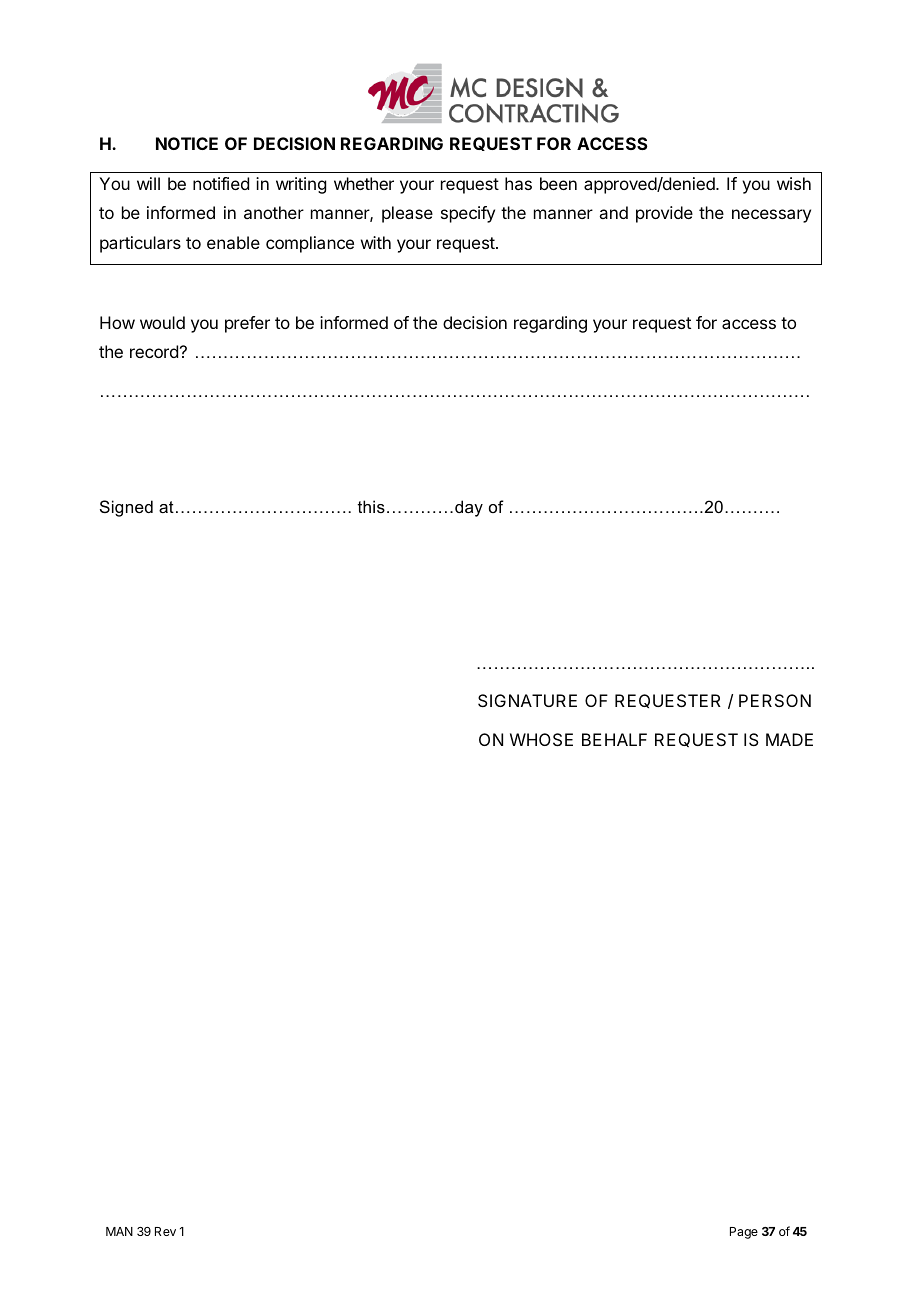 The width and height of the screenshot is (924, 1308). I want to click on PERSON, so click(775, 700).
